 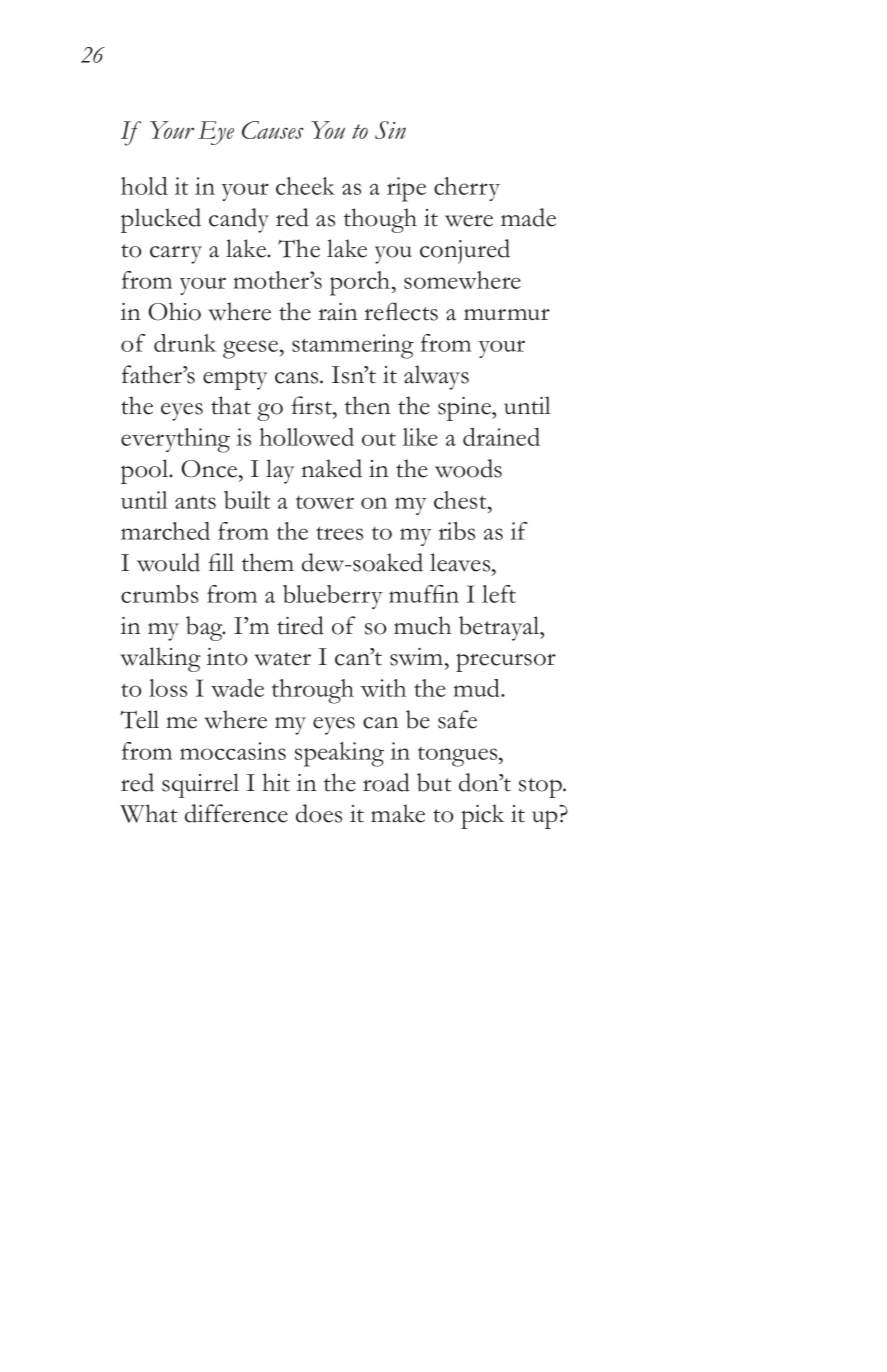 I want to click on Once, so click(x=210, y=469).
